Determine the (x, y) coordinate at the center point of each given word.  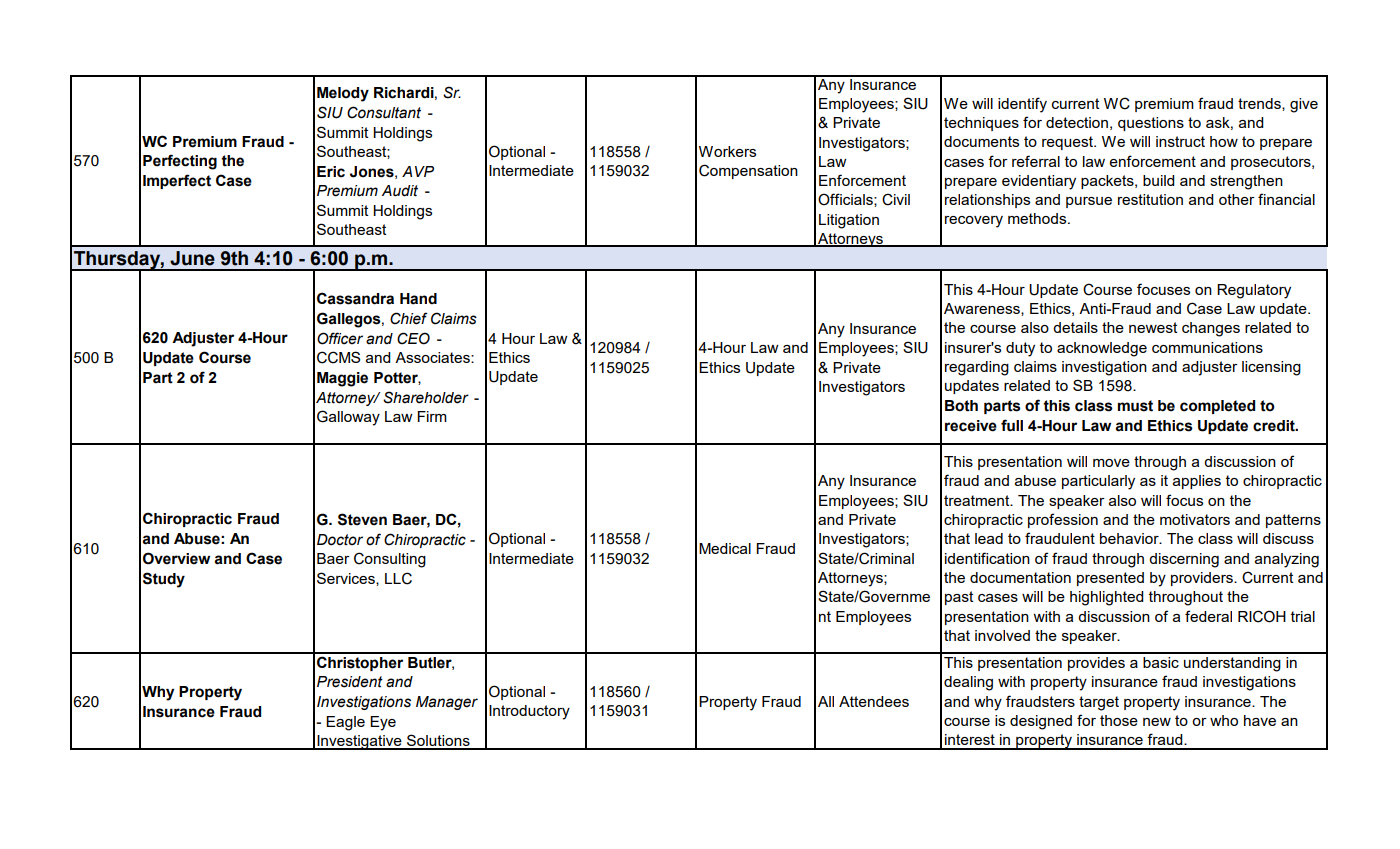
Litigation (849, 221)
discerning (1184, 560)
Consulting (390, 560)
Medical (725, 548)
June (192, 258)
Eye (383, 723)
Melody (343, 94)
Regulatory (1254, 291)
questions (1151, 124)
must (1135, 406)
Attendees (874, 701)
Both (961, 406)
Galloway (348, 418)
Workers (727, 151)
